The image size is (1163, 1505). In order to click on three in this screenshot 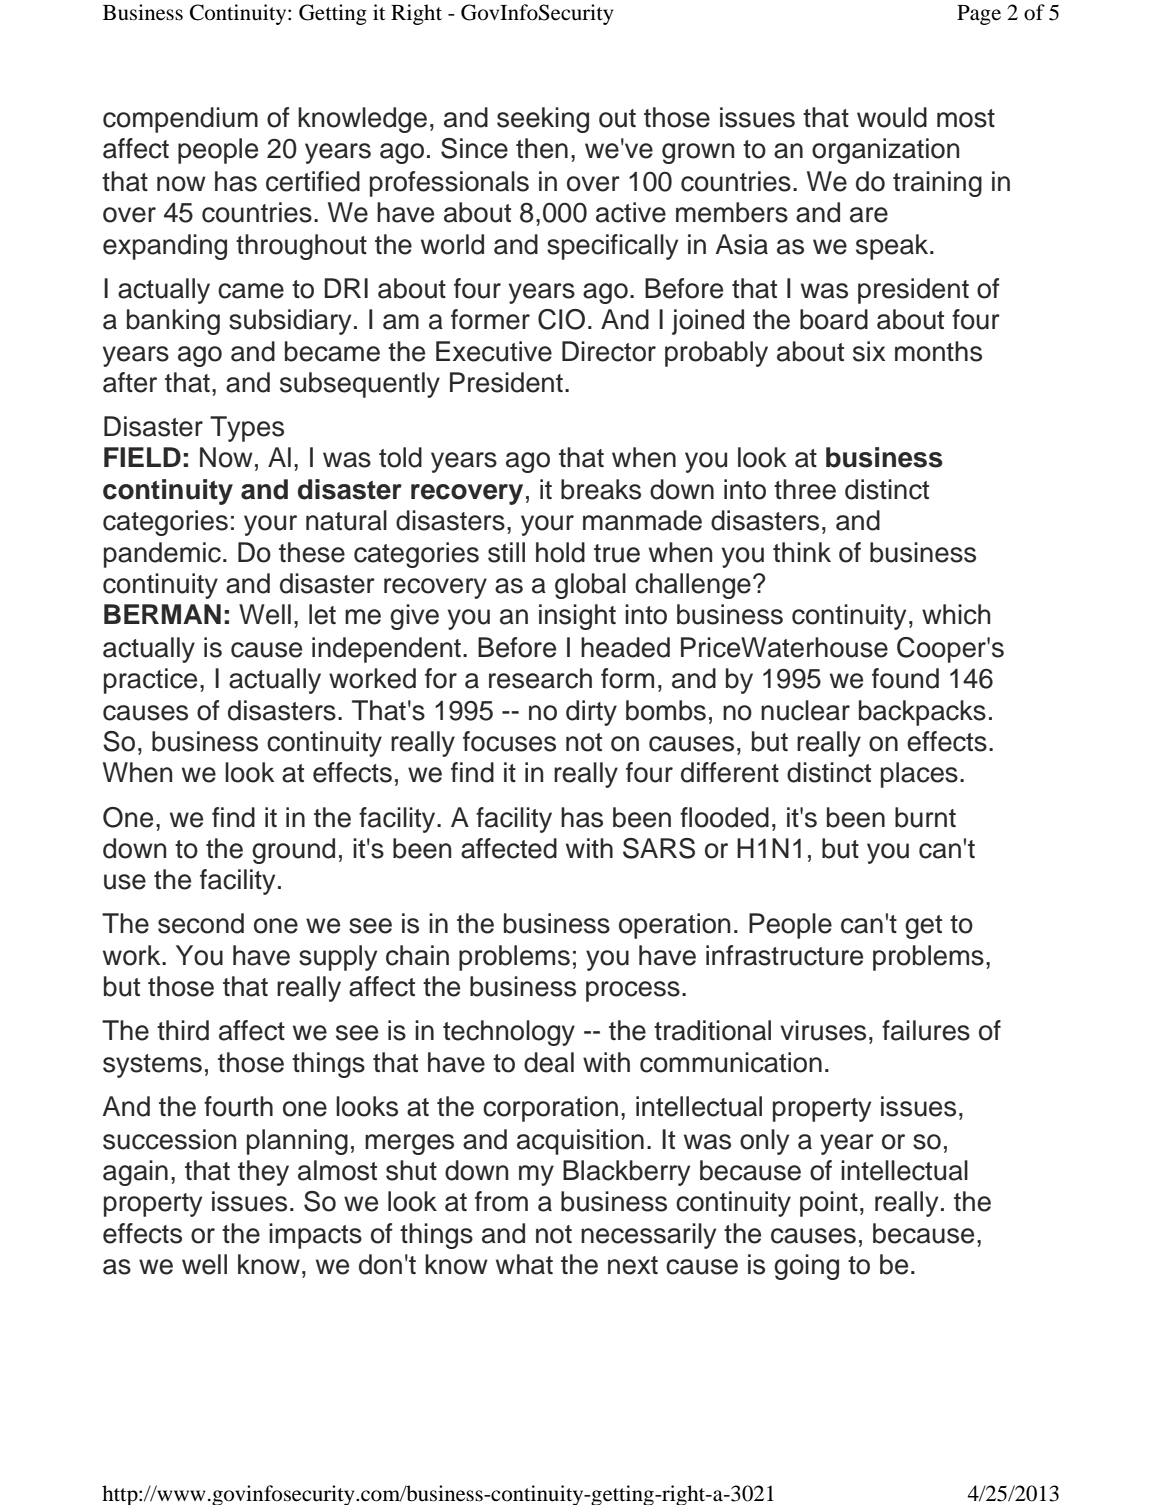, I will do `click(805, 489)`.
